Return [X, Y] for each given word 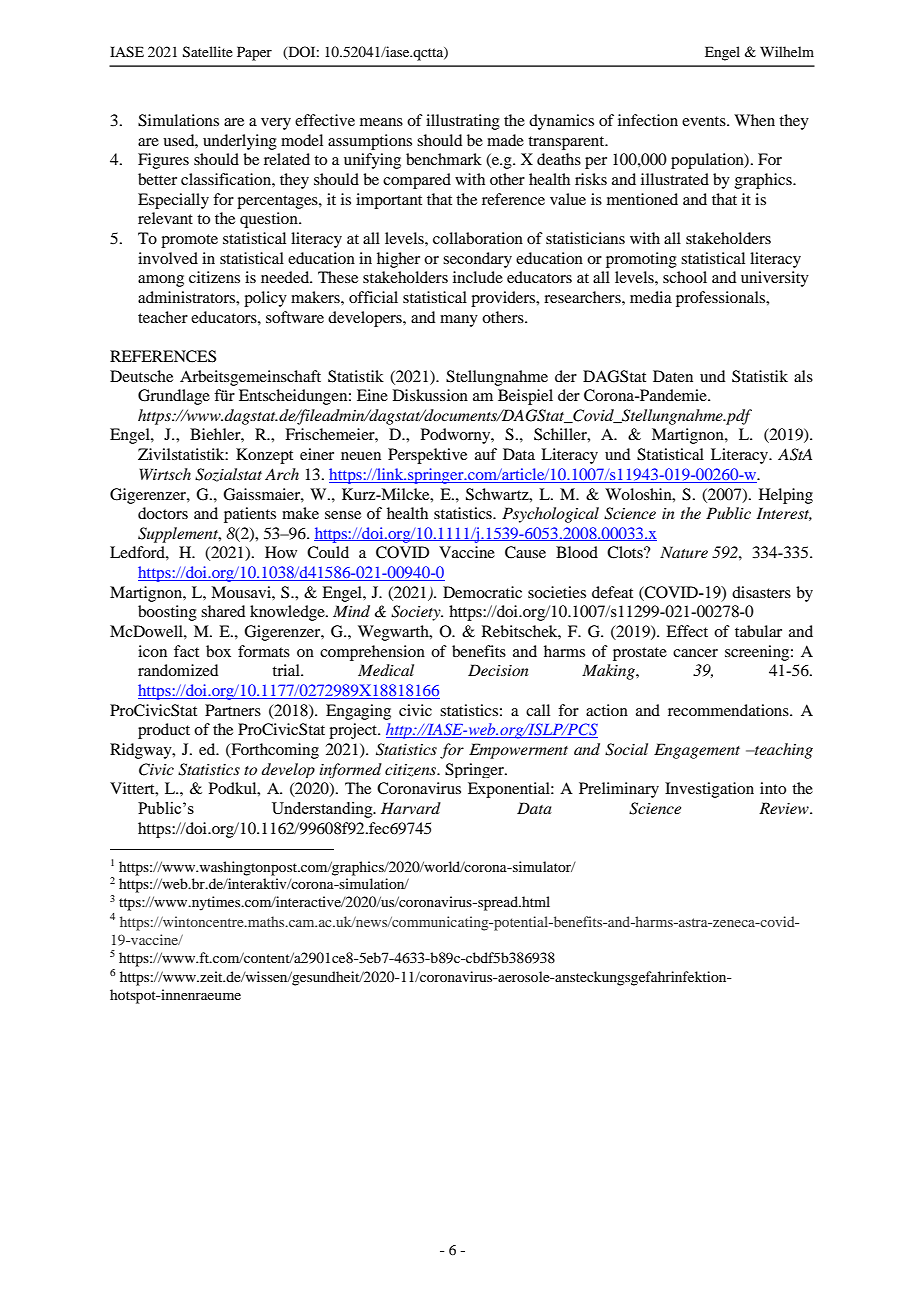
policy [265, 299]
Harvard [411, 808]
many [459, 321]
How [281, 552]
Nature [684, 552]
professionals [722, 299]
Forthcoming [274, 751]
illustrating [463, 122]
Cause [525, 552]
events [705, 121]
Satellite [208, 52]
